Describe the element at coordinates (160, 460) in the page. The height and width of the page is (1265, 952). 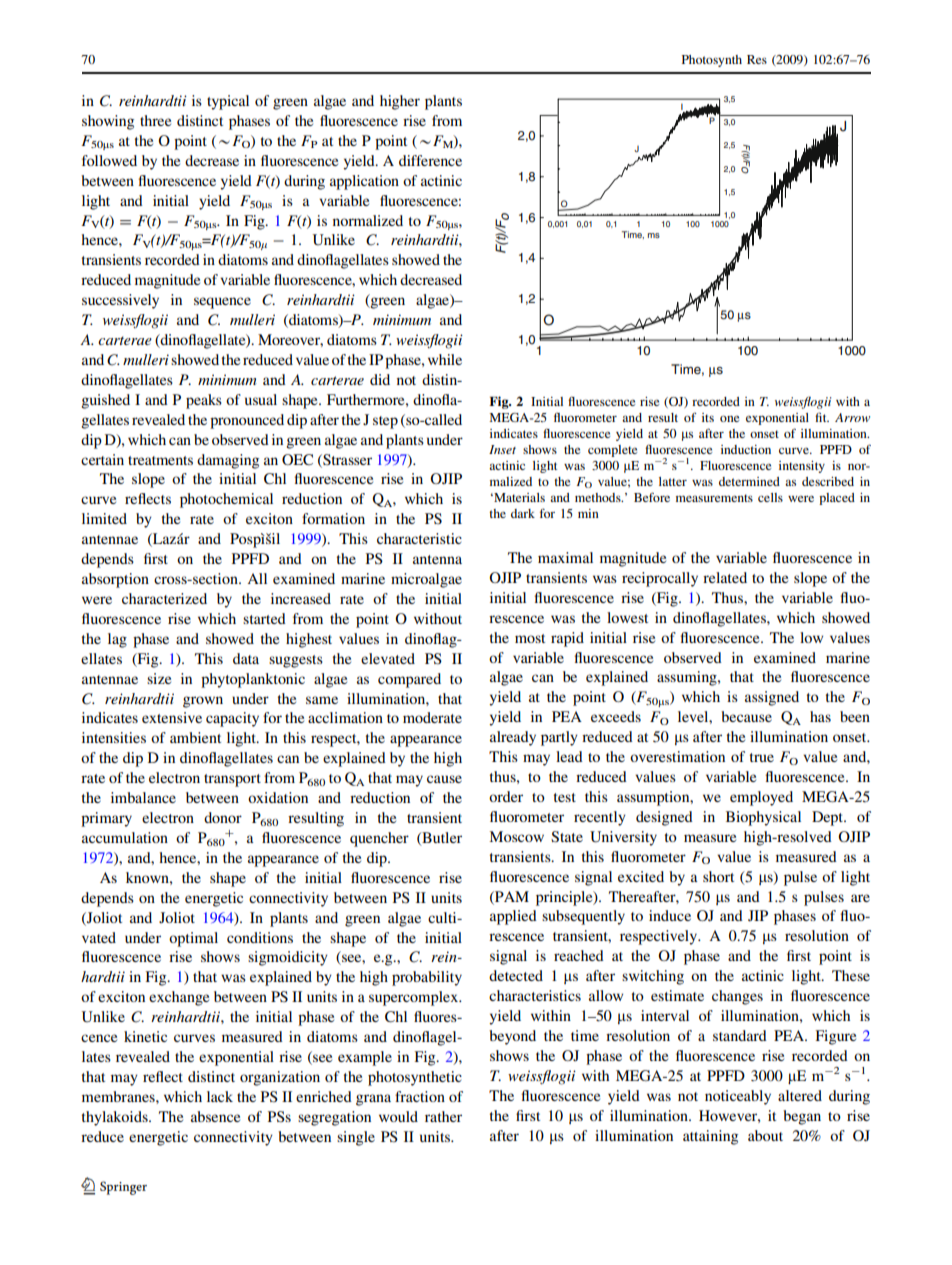
I see `treatments` at that location.
